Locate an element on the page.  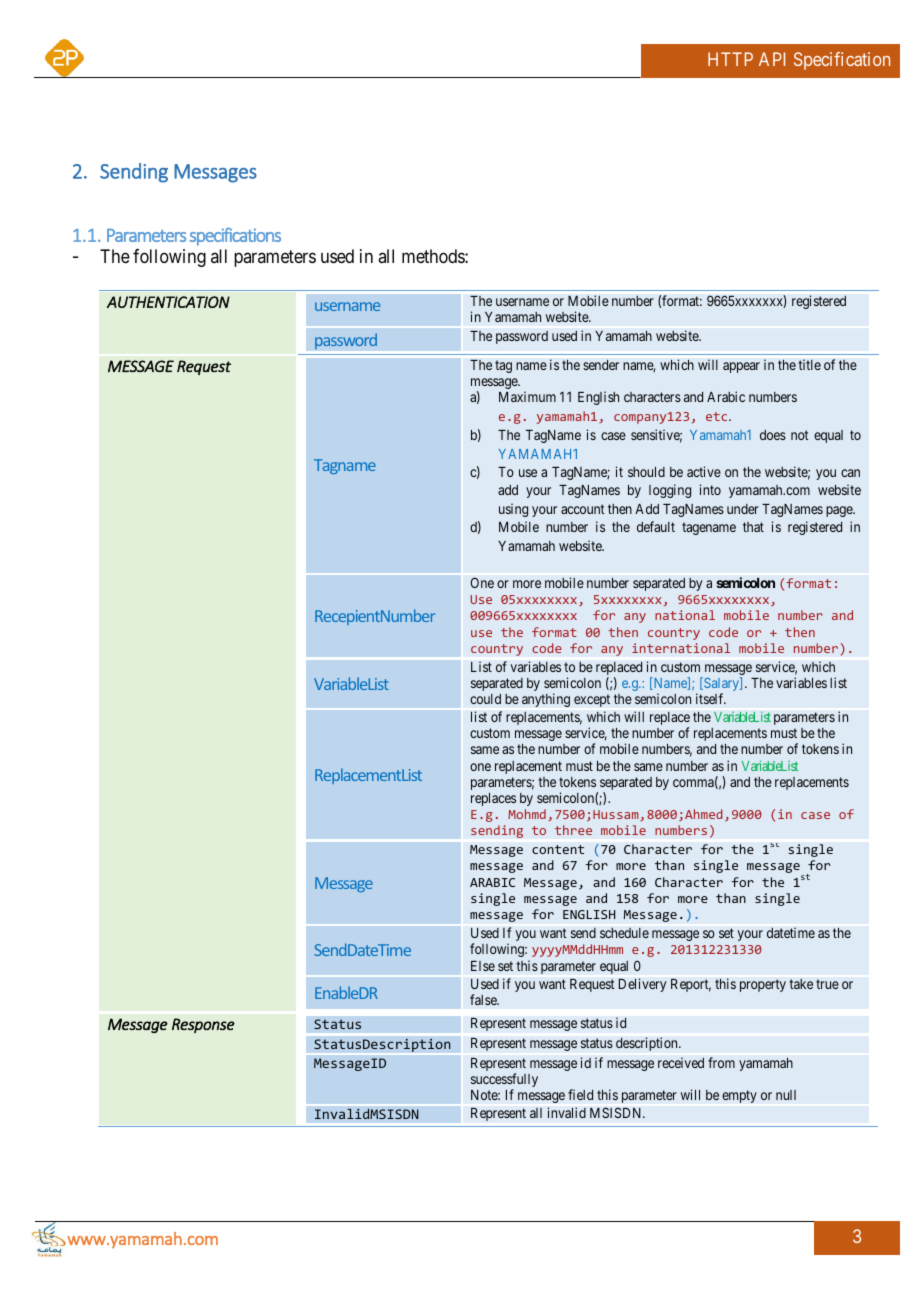
API is located at coordinates (772, 59).
